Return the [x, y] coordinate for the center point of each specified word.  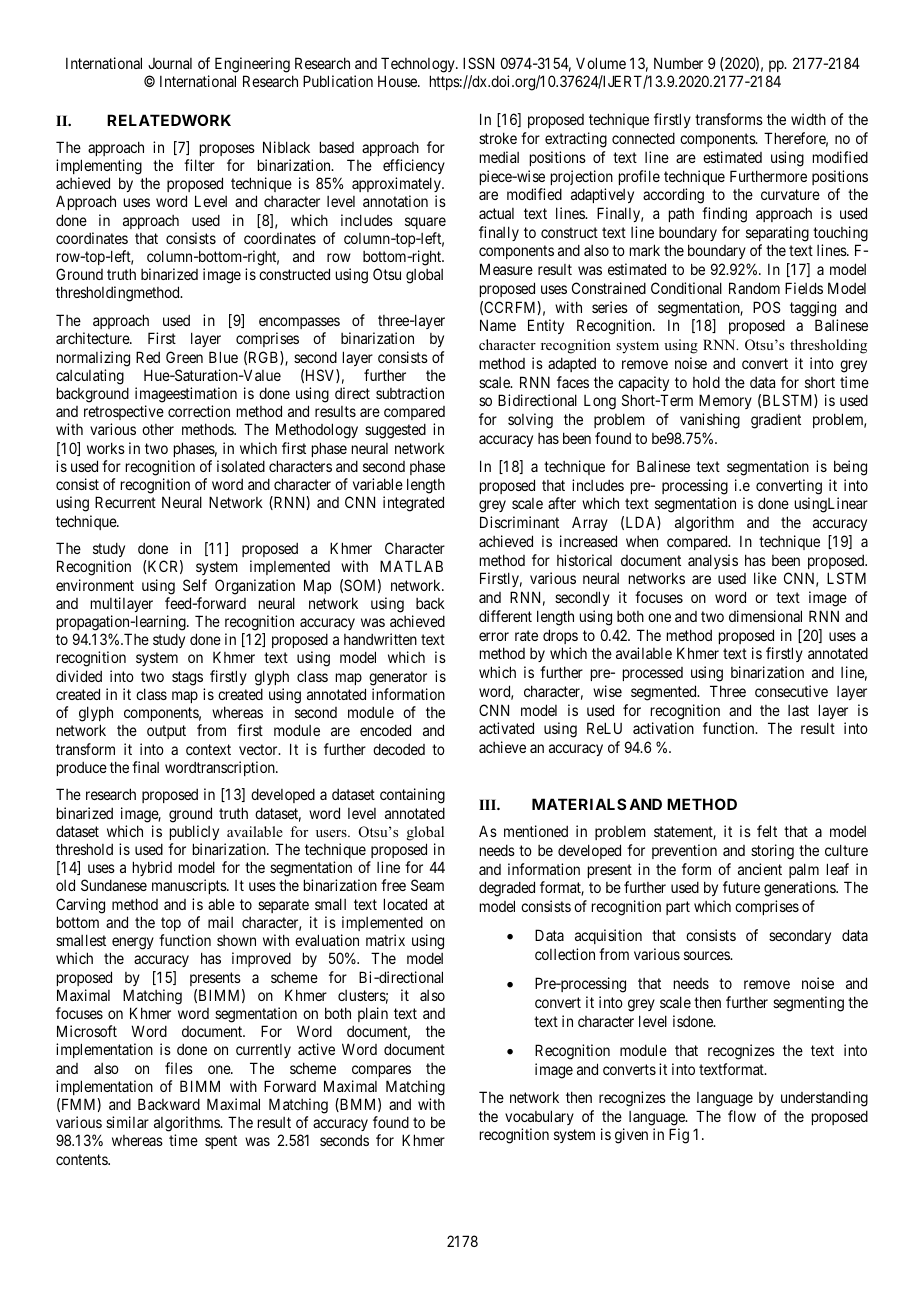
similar [127, 1122]
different [505, 616]
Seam [427, 885]
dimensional [765, 616]
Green [184, 357]
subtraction [410, 393]
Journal [170, 63]
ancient [760, 869]
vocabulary [539, 1117]
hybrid [152, 868]
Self [195, 585]
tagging [813, 309]
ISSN [478, 63]
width [808, 119]
